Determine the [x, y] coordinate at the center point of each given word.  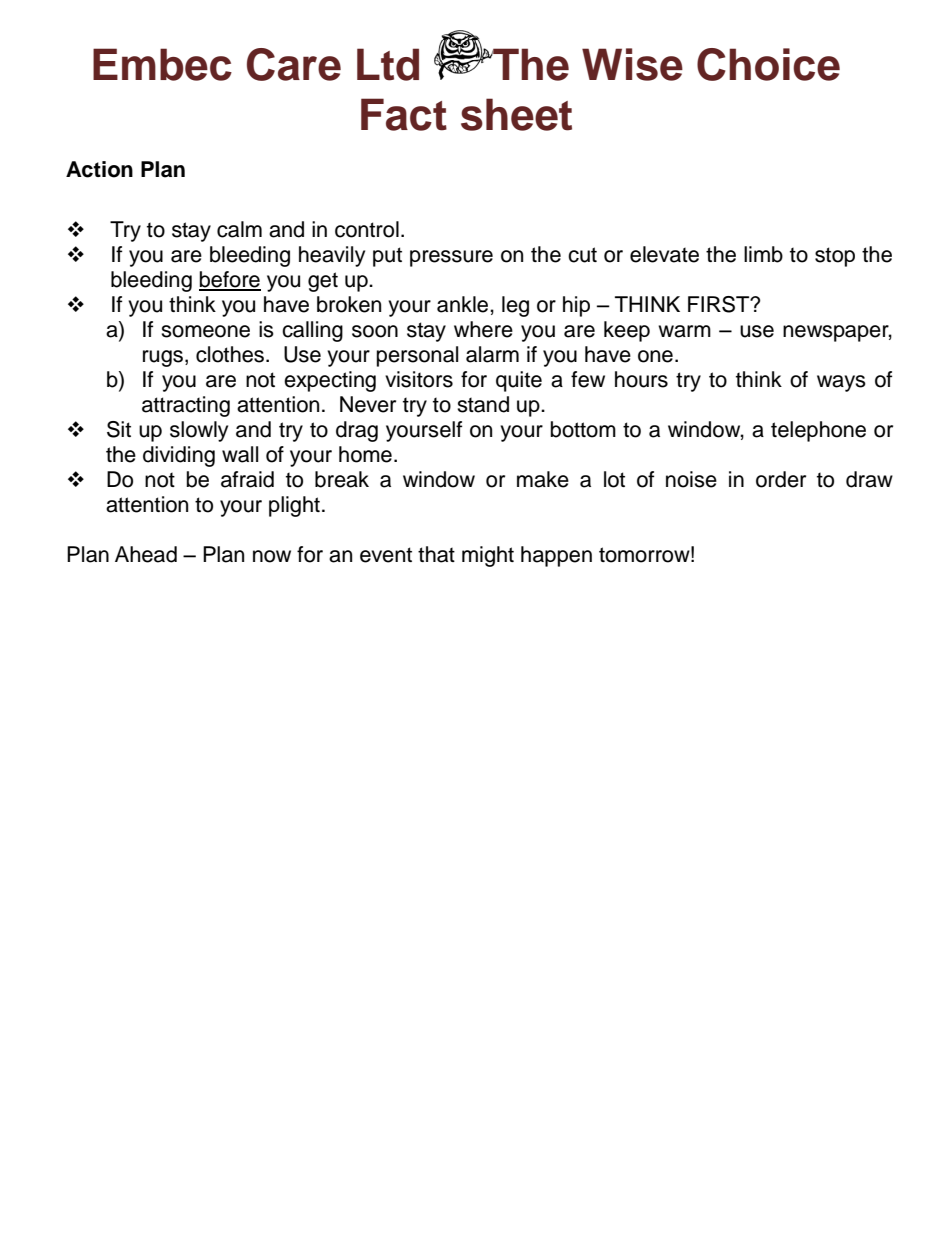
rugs [164, 358]
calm [239, 229]
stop [835, 257]
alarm [492, 354]
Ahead [146, 554]
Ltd [388, 64]
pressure [451, 258]
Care [294, 64]
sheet [516, 114]
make [543, 479]
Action [99, 169]
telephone [818, 431]
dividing [179, 456]
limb [763, 254]
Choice [768, 64]
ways [841, 383]
